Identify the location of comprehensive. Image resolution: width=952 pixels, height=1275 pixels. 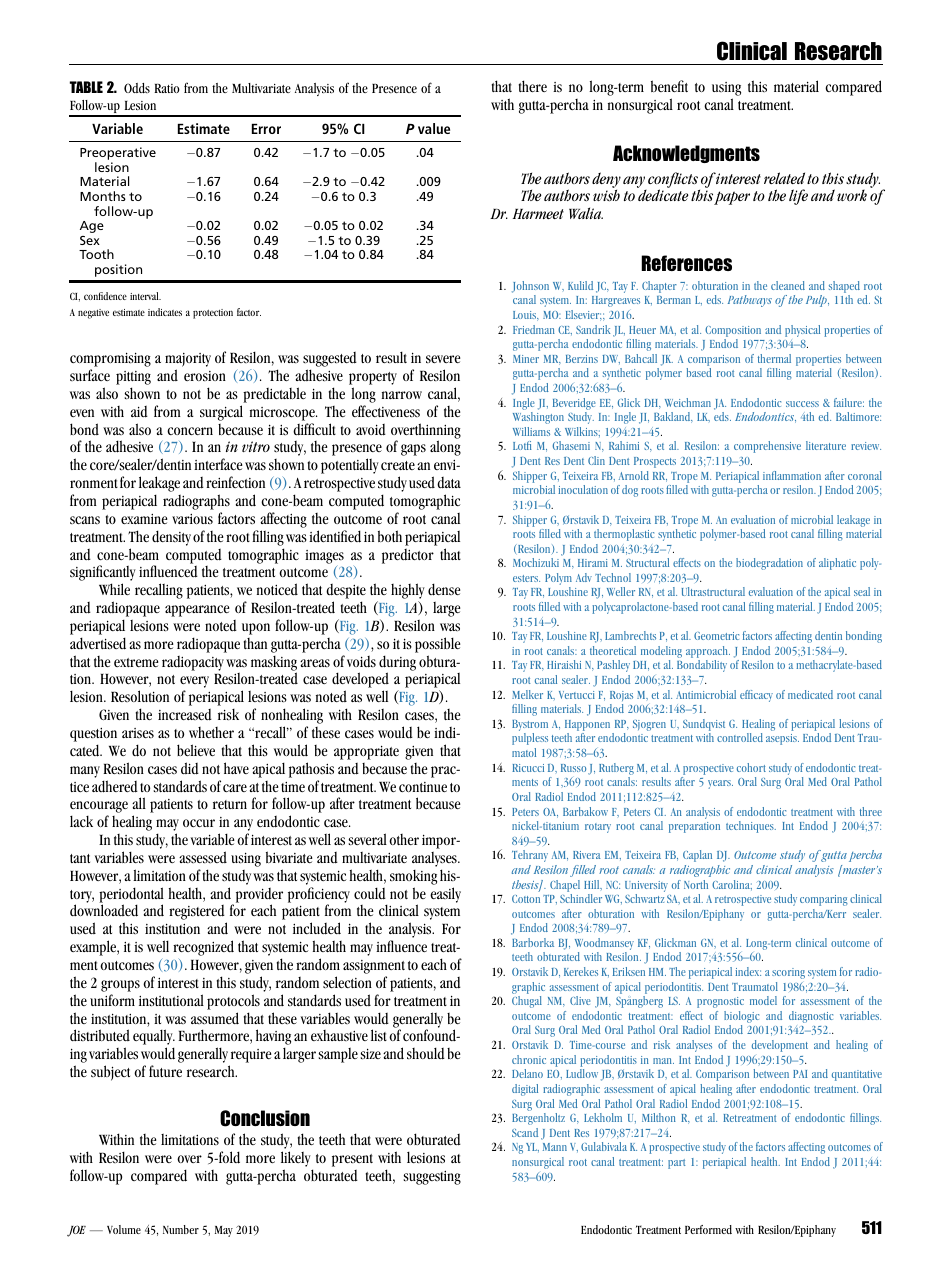
(767, 447).
